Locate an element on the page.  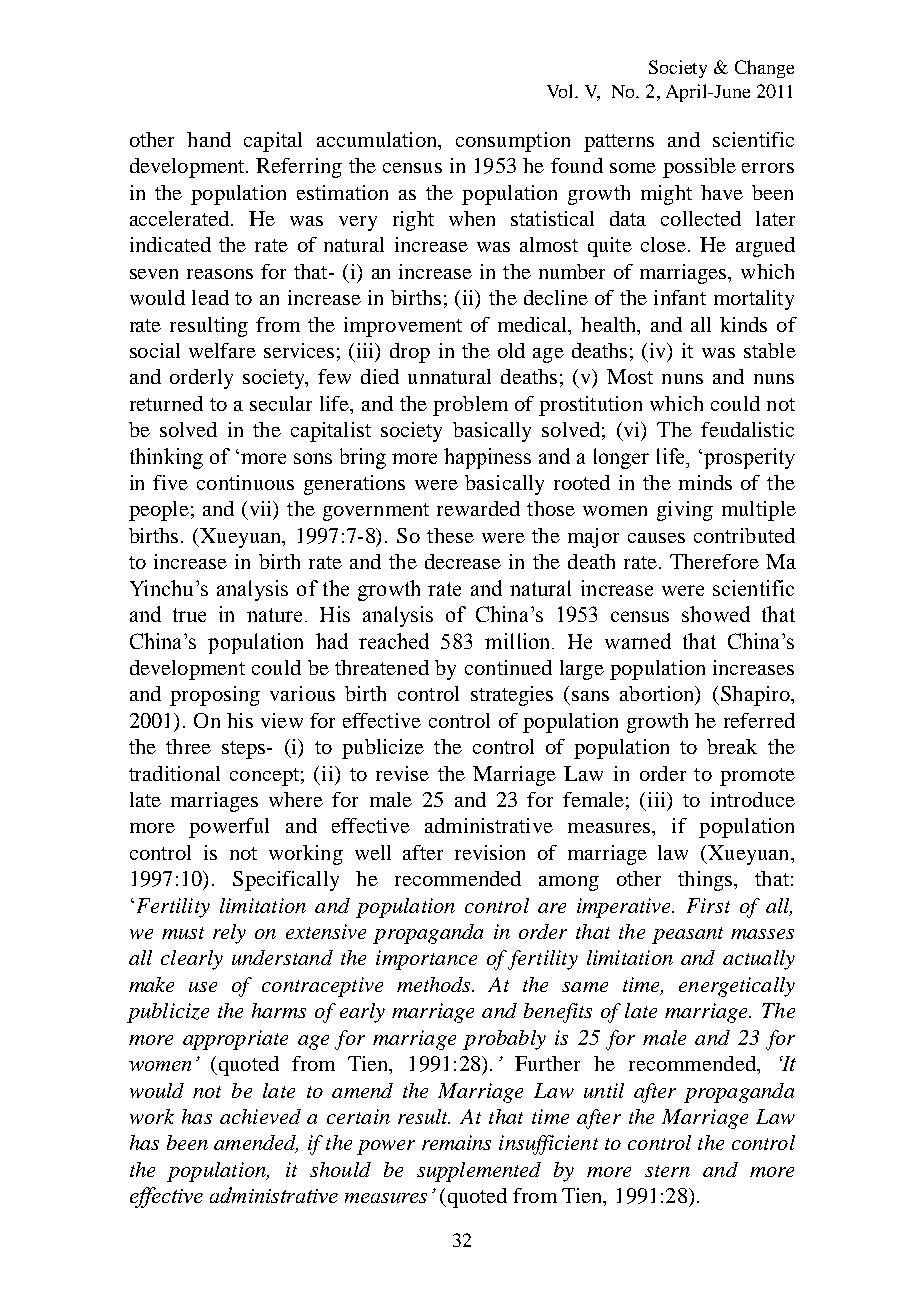
consumption is located at coordinates (513, 142).
